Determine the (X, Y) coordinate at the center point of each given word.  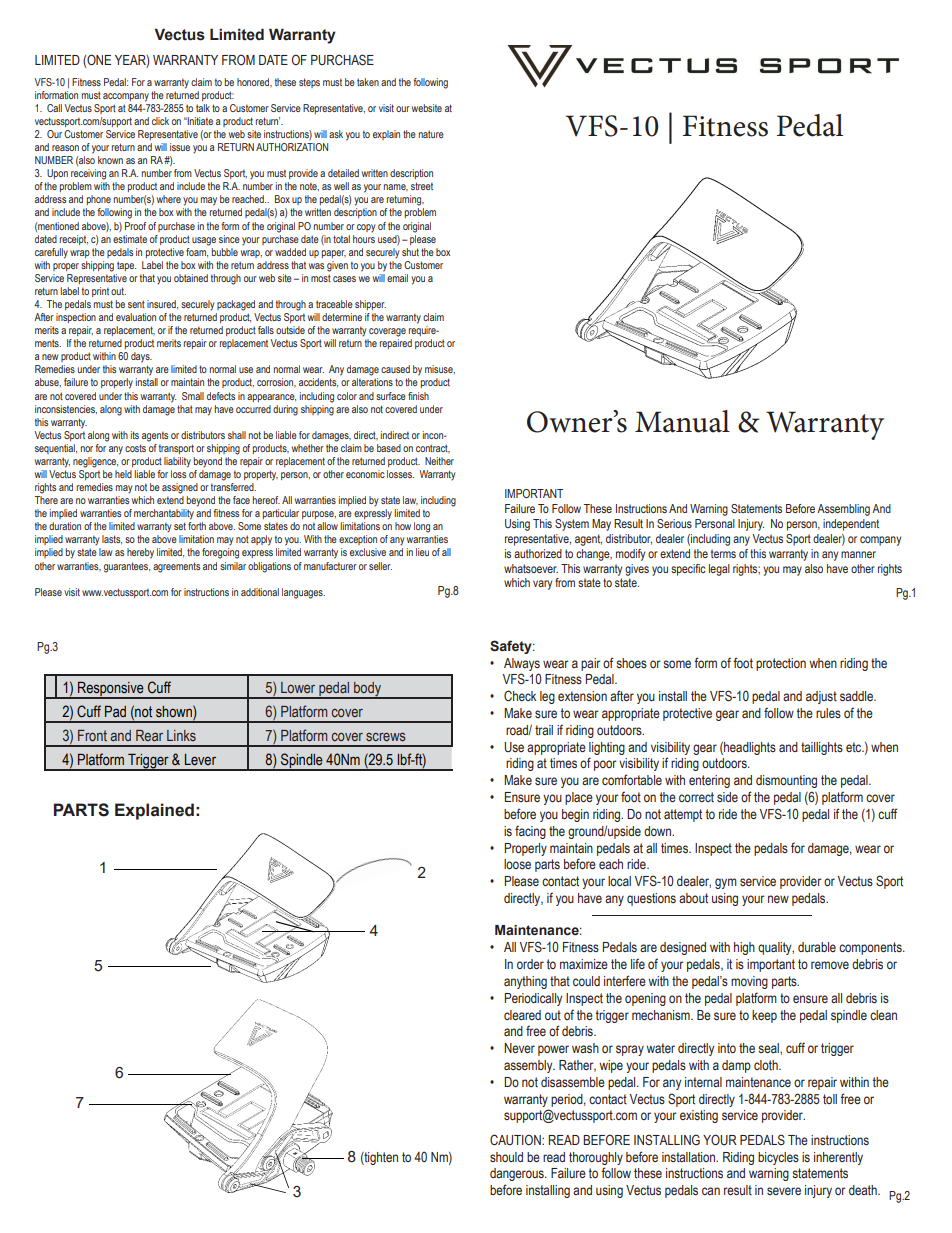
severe (784, 1191)
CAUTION (516, 1139)
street (422, 186)
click (160, 121)
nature (431, 134)
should (506, 1157)
